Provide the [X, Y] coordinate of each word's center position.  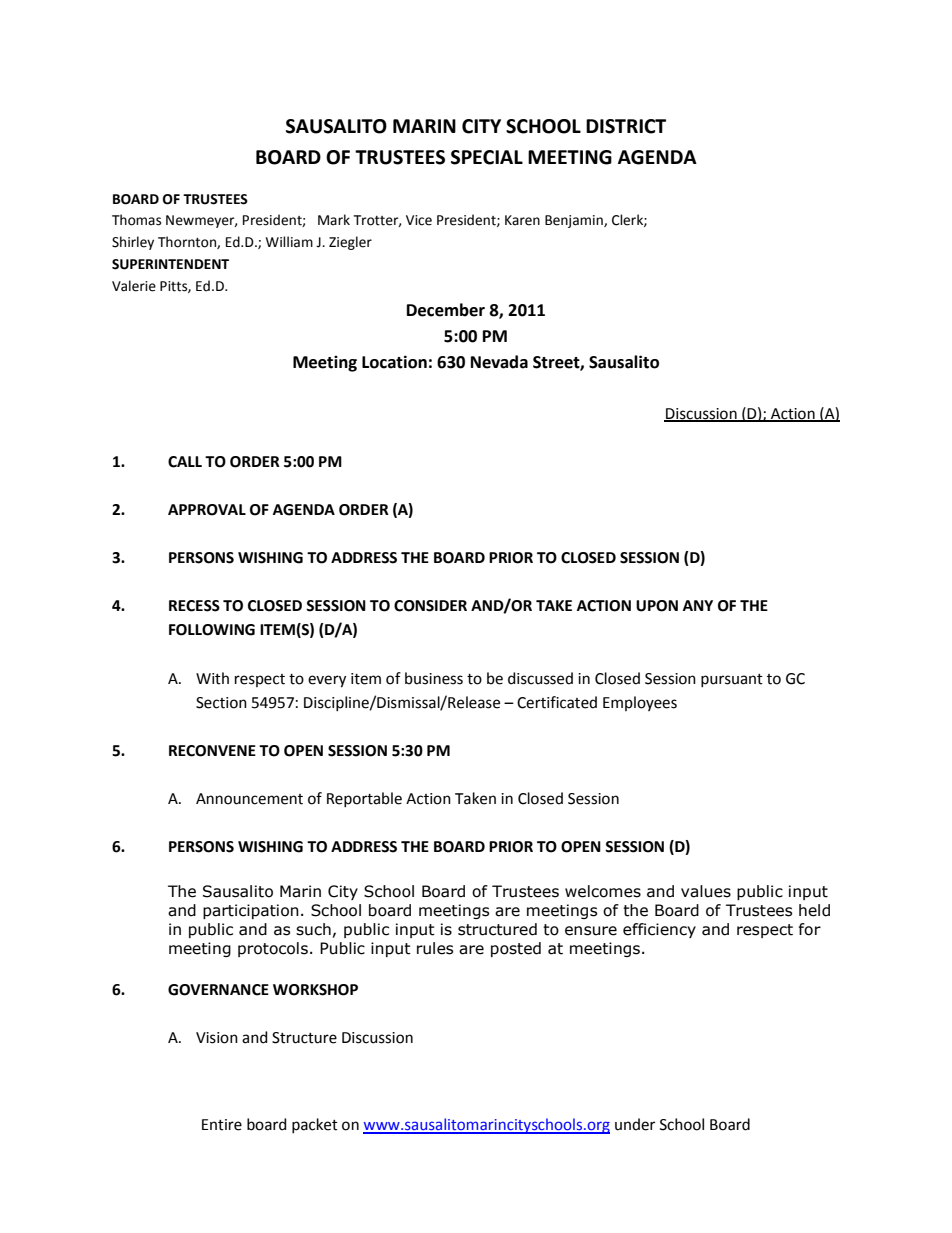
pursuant [732, 680]
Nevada [499, 362]
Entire [222, 1125]
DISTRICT [626, 126]
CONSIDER [430, 606]
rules [435, 948]
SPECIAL [487, 157]
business [434, 678]
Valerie [134, 286]
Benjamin [575, 221]
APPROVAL [207, 510]
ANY [698, 605]
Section [221, 703]
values [706, 891]
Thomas [136, 220]
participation [251, 911]
